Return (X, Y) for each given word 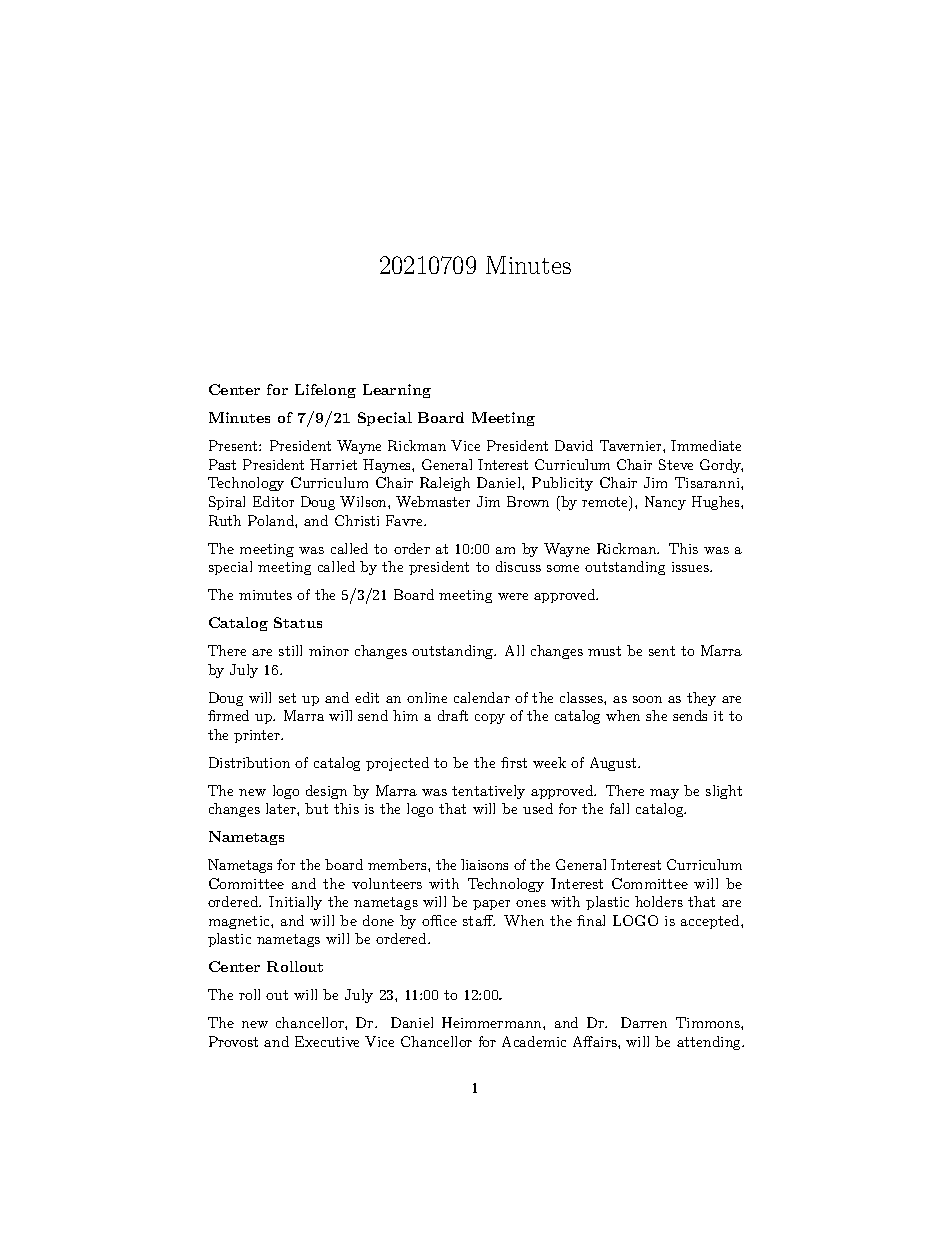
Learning (397, 391)
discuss (518, 566)
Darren (644, 1022)
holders (659, 901)
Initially (295, 903)
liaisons (484, 864)
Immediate (706, 445)
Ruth (225, 520)
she (656, 715)
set (287, 698)
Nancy (665, 503)
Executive (327, 1041)
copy (490, 719)
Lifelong (325, 391)
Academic (534, 1041)
